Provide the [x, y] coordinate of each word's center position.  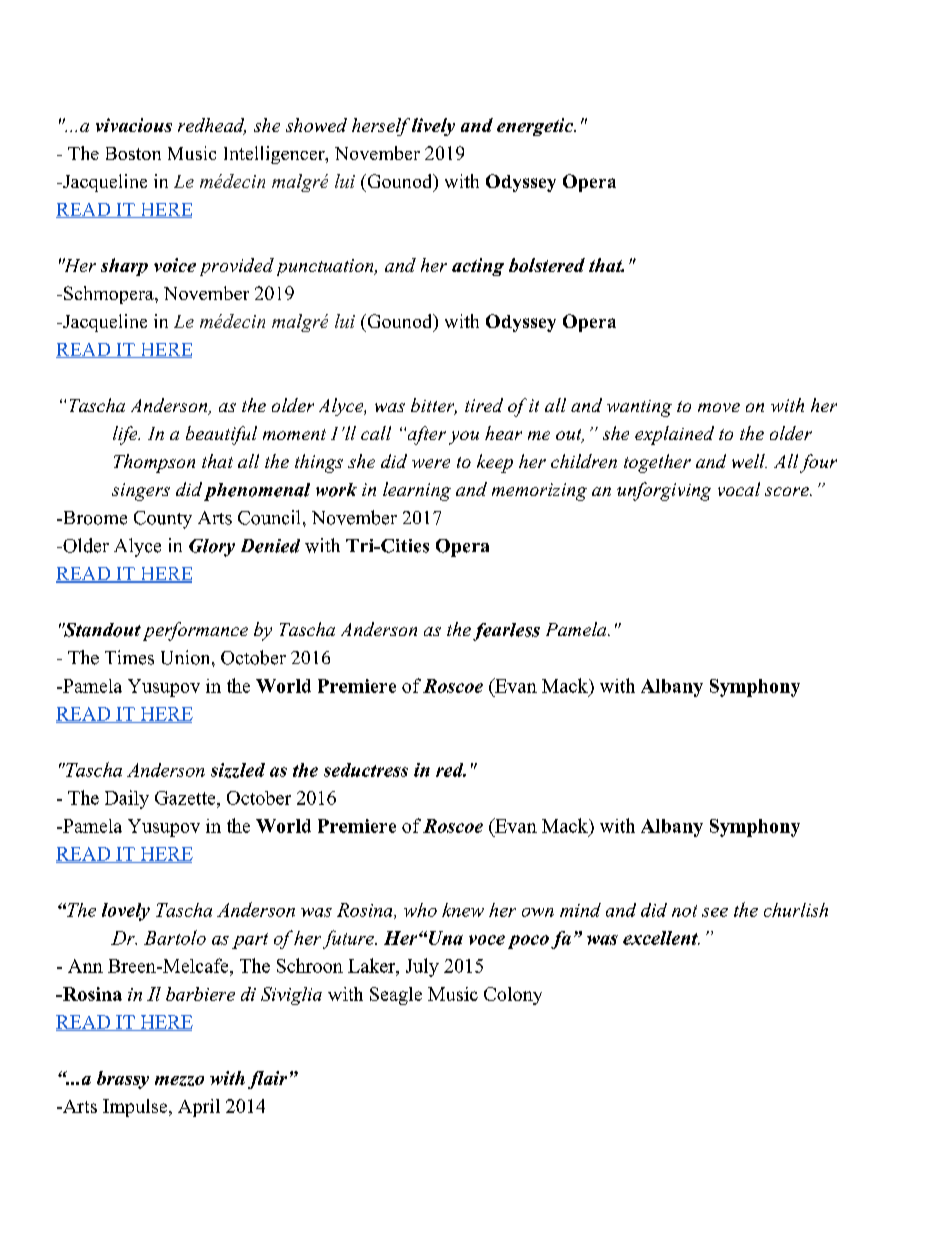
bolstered [547, 265]
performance [195, 631]
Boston [133, 153]
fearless [506, 632]
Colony [513, 996]
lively [433, 127]
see [715, 912]
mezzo [179, 1081]
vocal [739, 489]
